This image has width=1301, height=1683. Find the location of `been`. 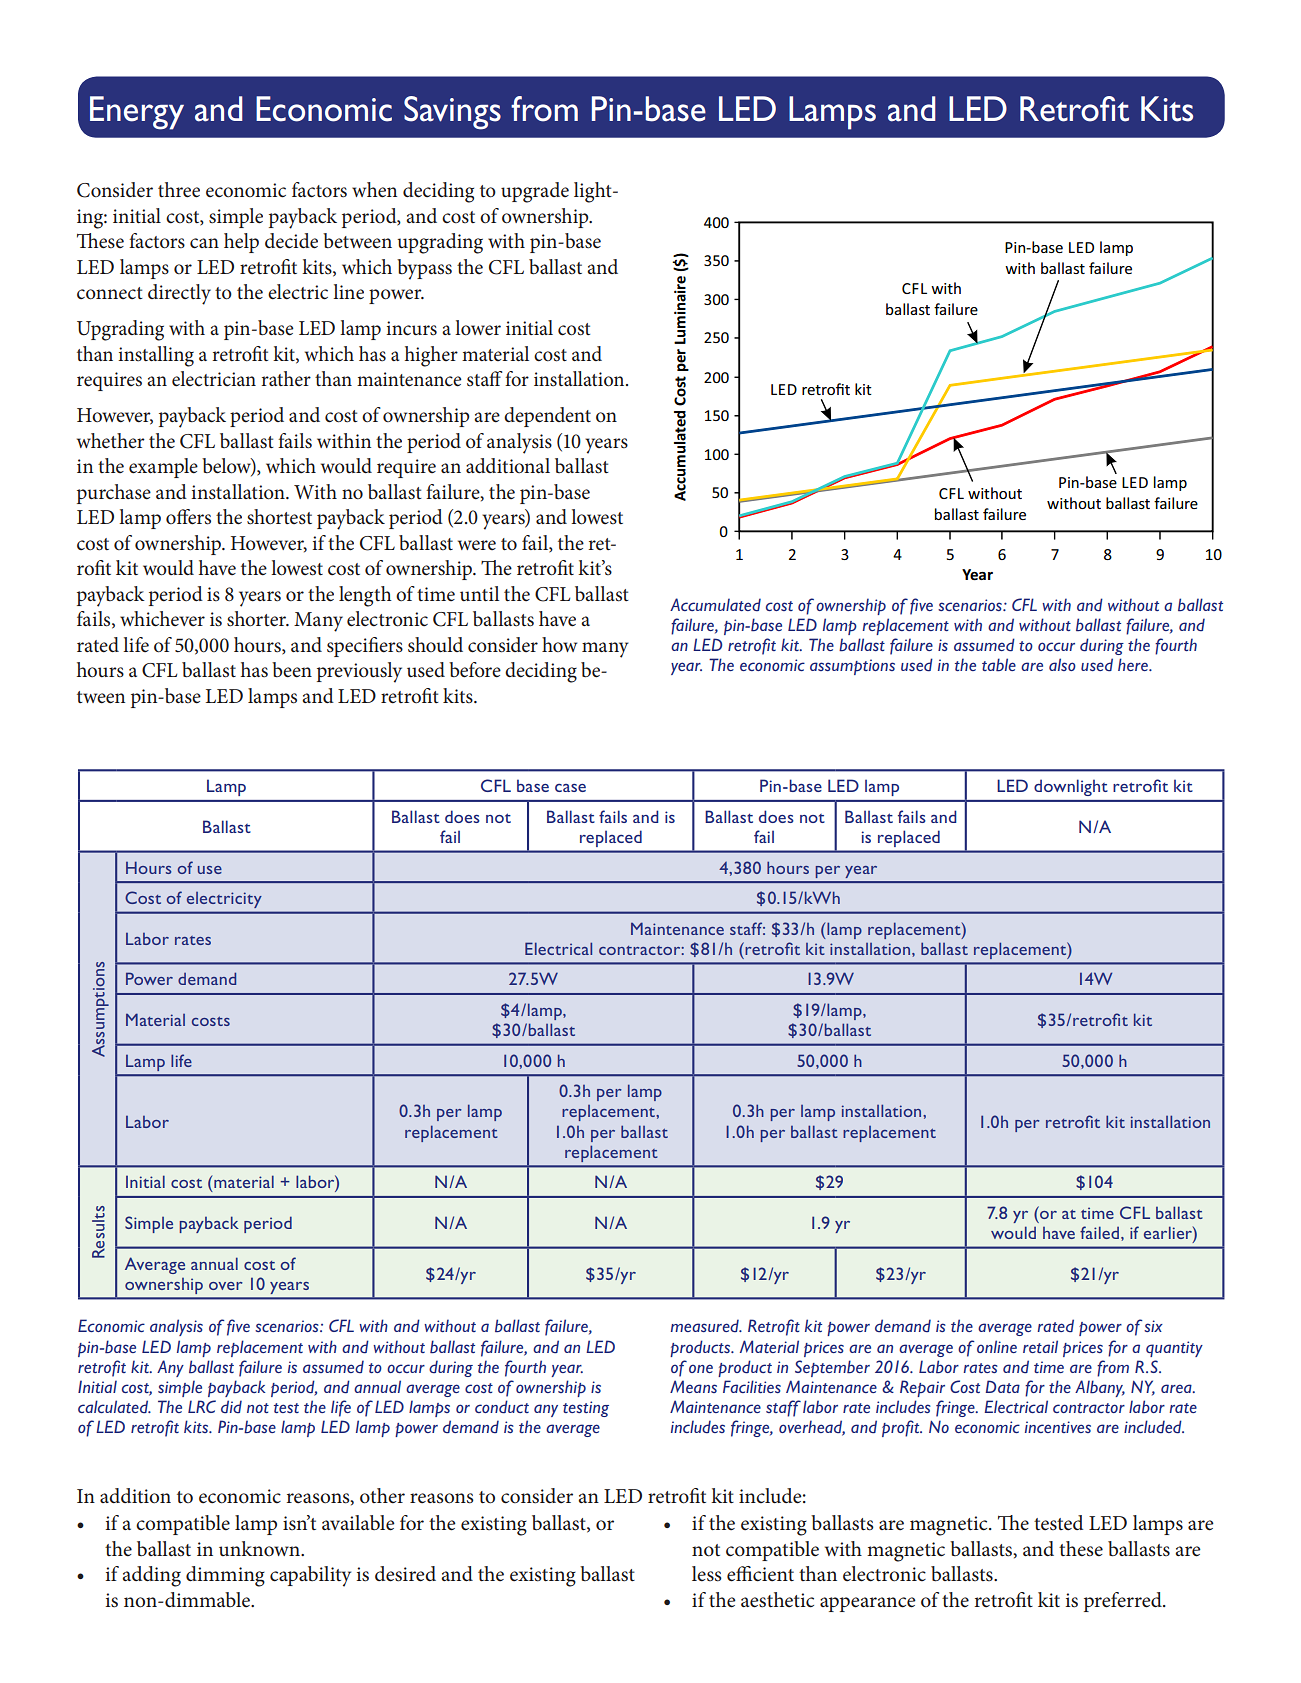

been is located at coordinates (292, 670).
